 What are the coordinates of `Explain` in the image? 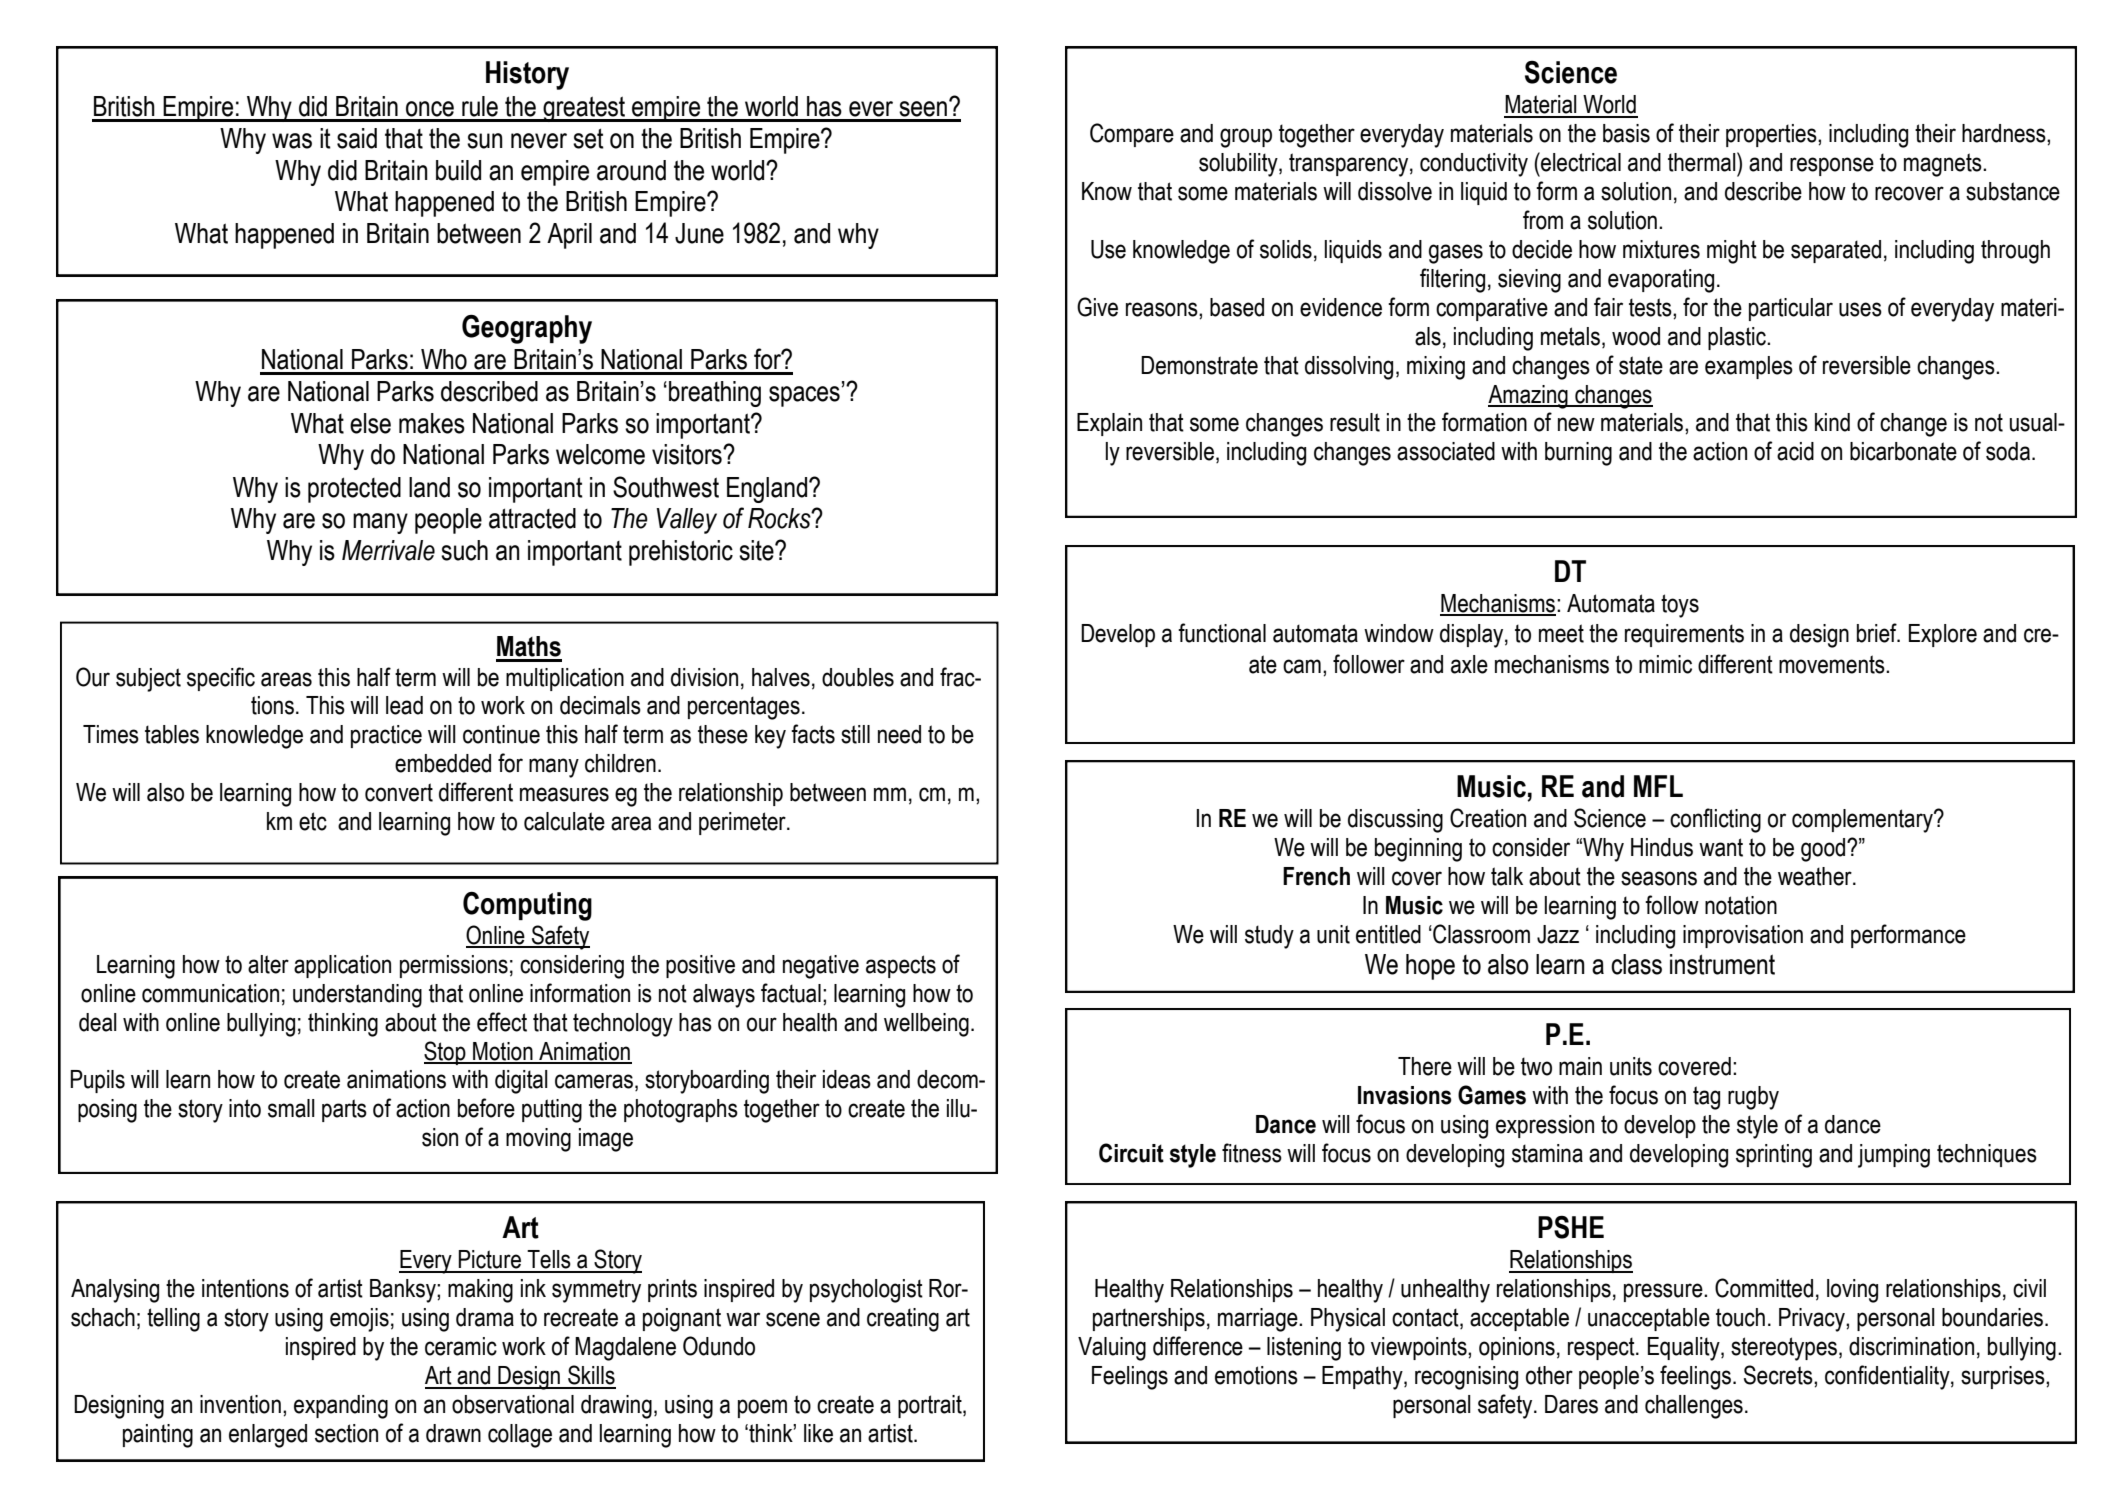 It's located at (1109, 424).
